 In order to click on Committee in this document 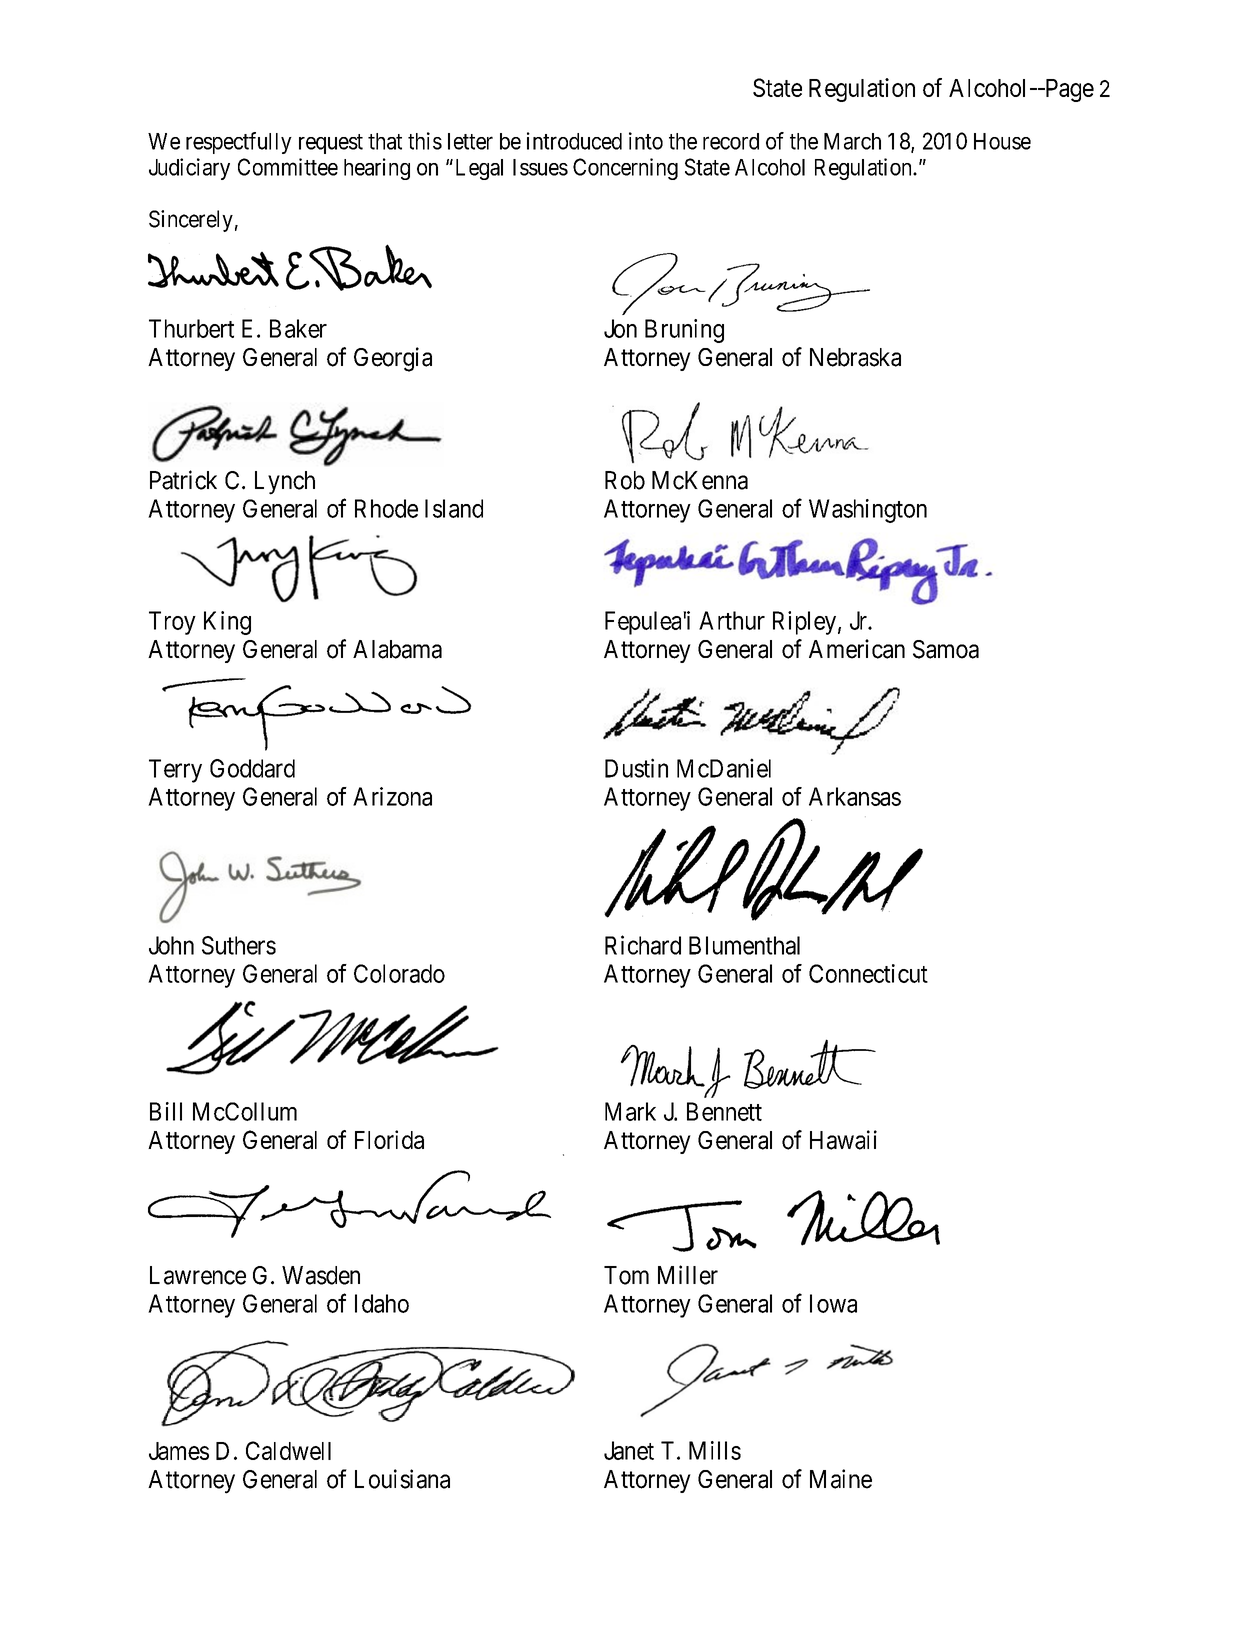, I will do `click(288, 167)`.
